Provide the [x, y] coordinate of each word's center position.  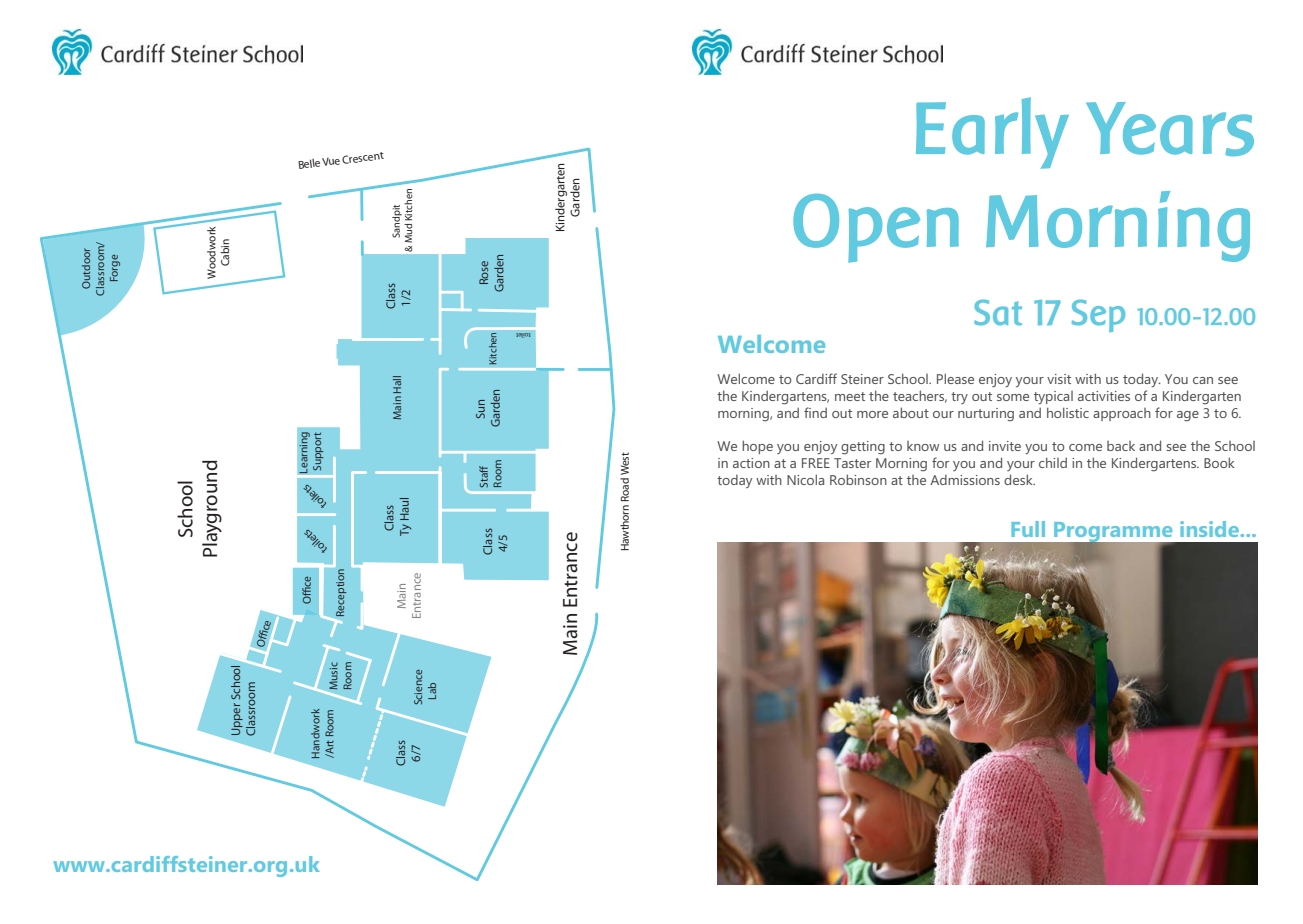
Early [992, 133]
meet [850, 396]
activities [1104, 396]
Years [1170, 129]
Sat [998, 312]
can [1203, 380]
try [959, 398]
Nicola [805, 479]
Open [876, 228]
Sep [1098, 315]
